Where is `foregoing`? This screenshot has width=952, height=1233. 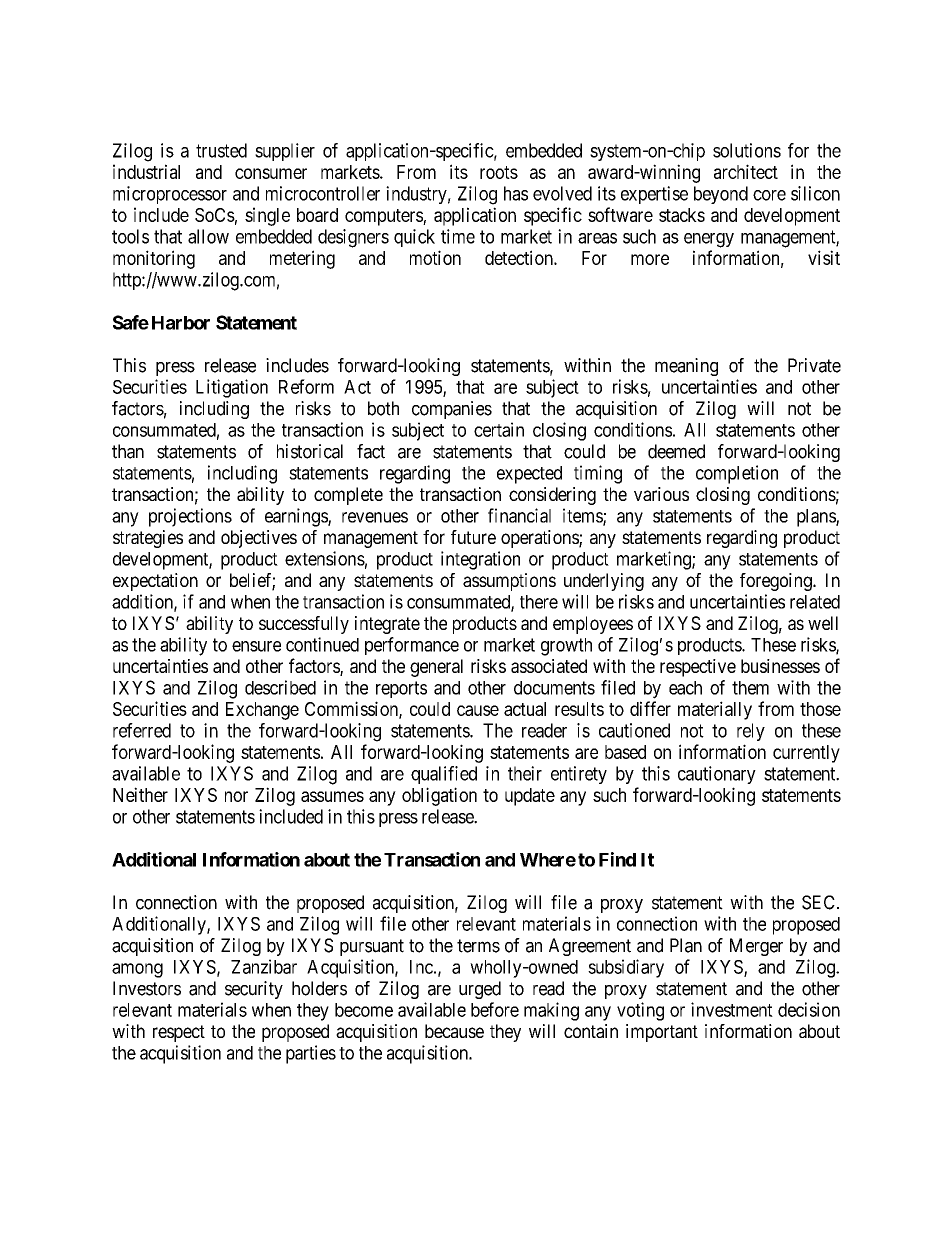 foregoing is located at coordinates (777, 582).
